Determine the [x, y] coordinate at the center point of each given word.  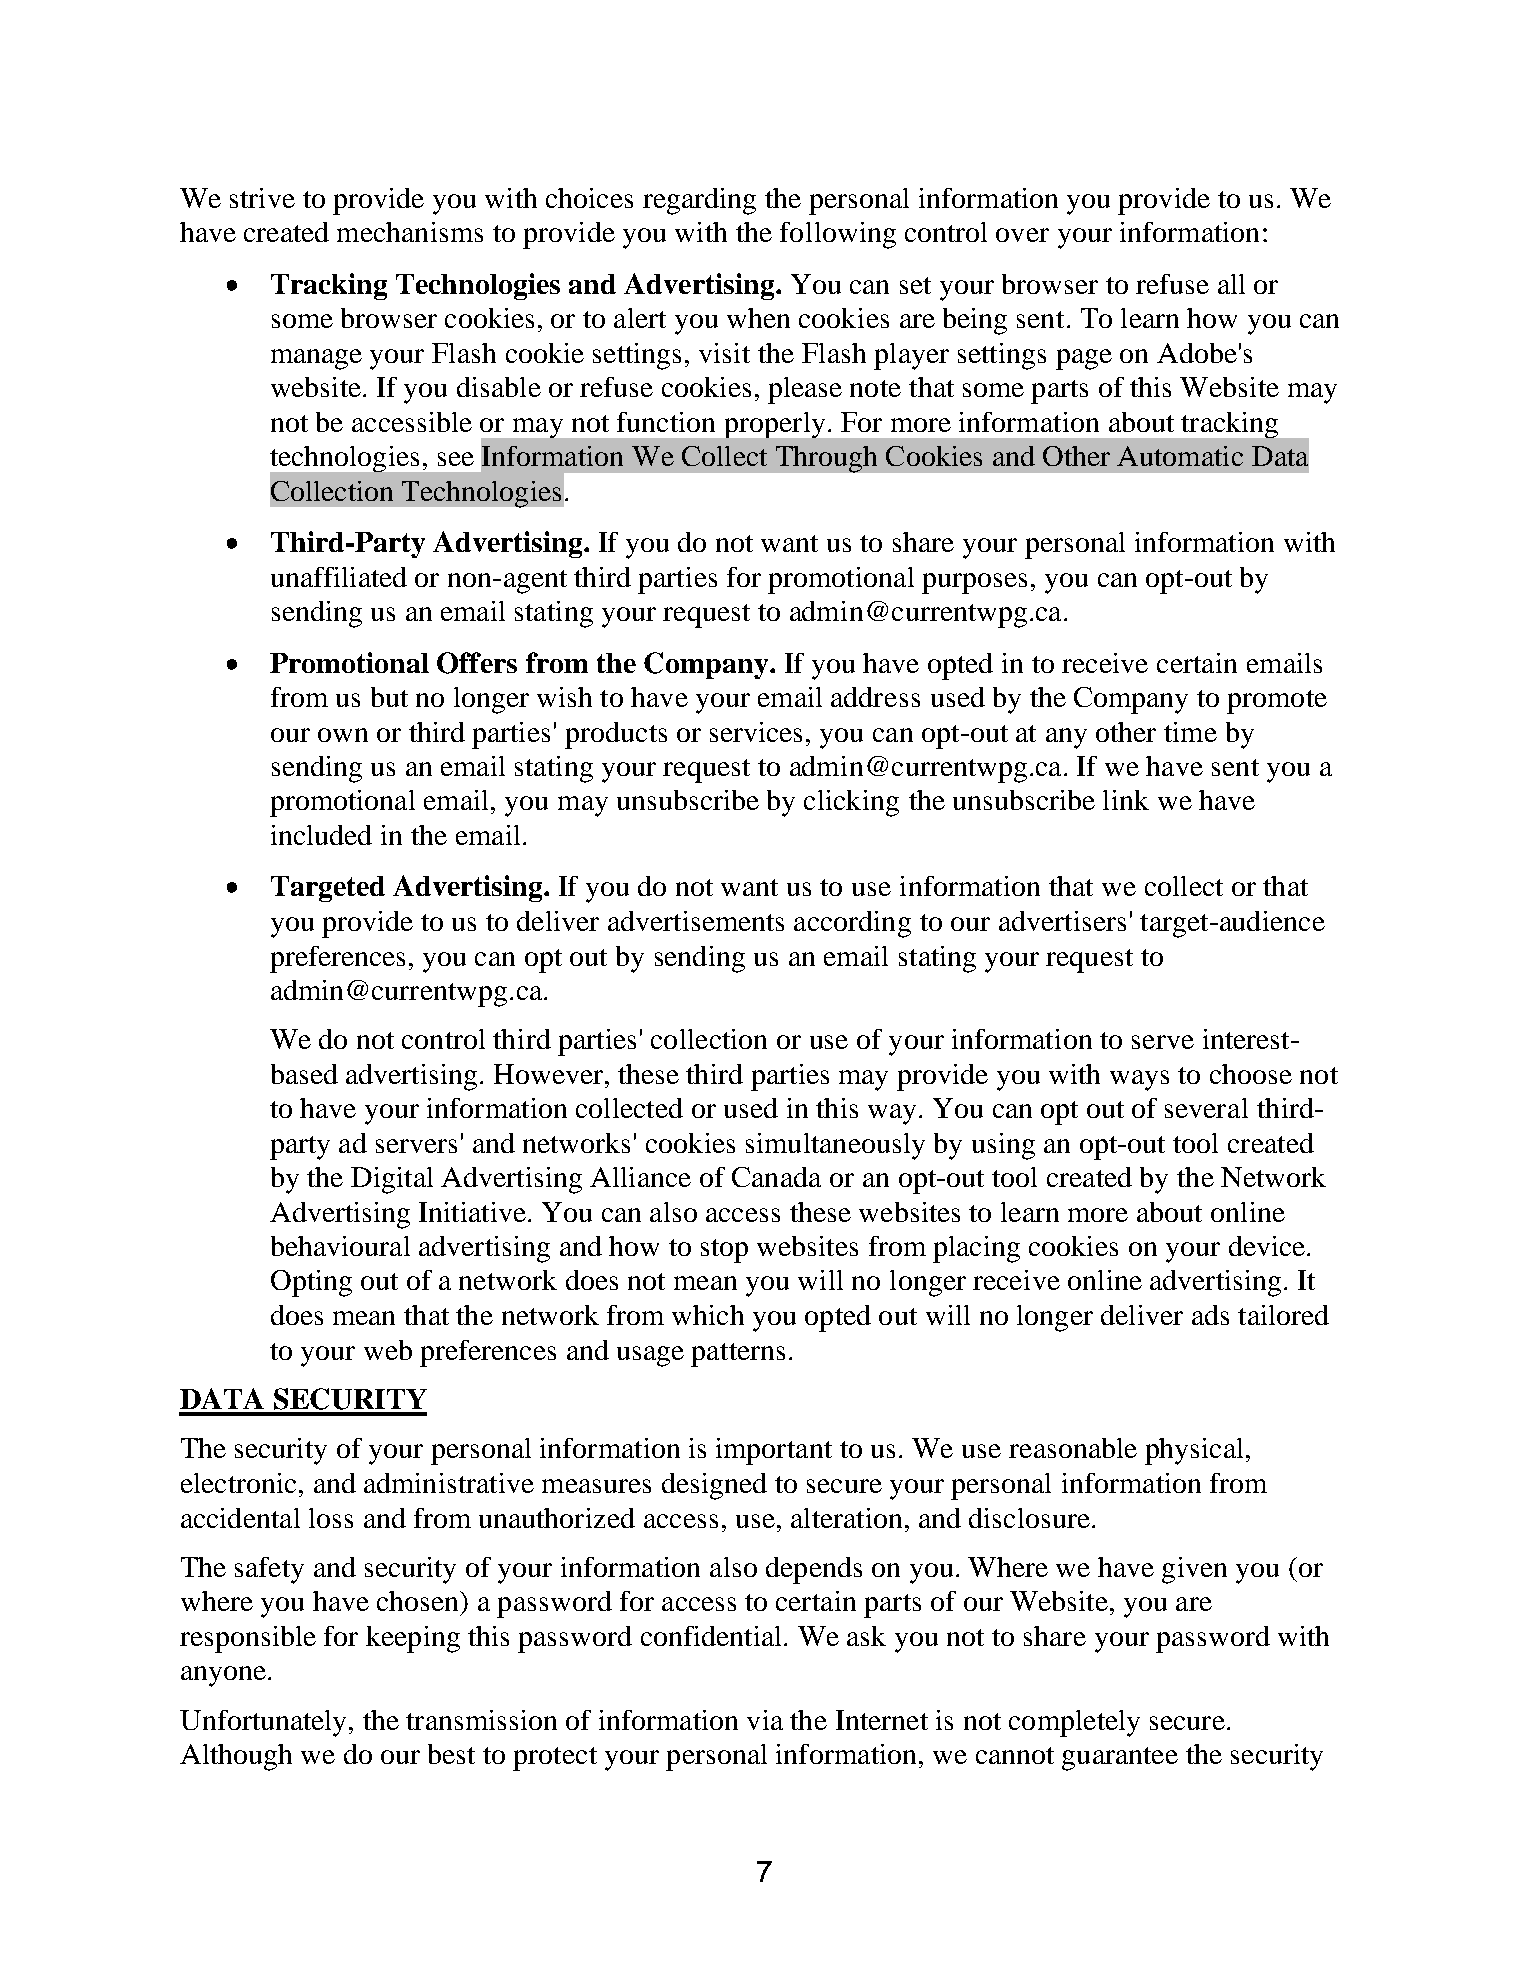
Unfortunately [263, 1723]
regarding [699, 201]
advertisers [1062, 921]
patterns [738, 1355]
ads [1210, 1315]
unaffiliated [339, 577]
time [1190, 732]
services [756, 732]
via [765, 1720]
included [321, 835]
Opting [311, 1283]
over [1022, 235]
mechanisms [410, 232]
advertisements [696, 921]
